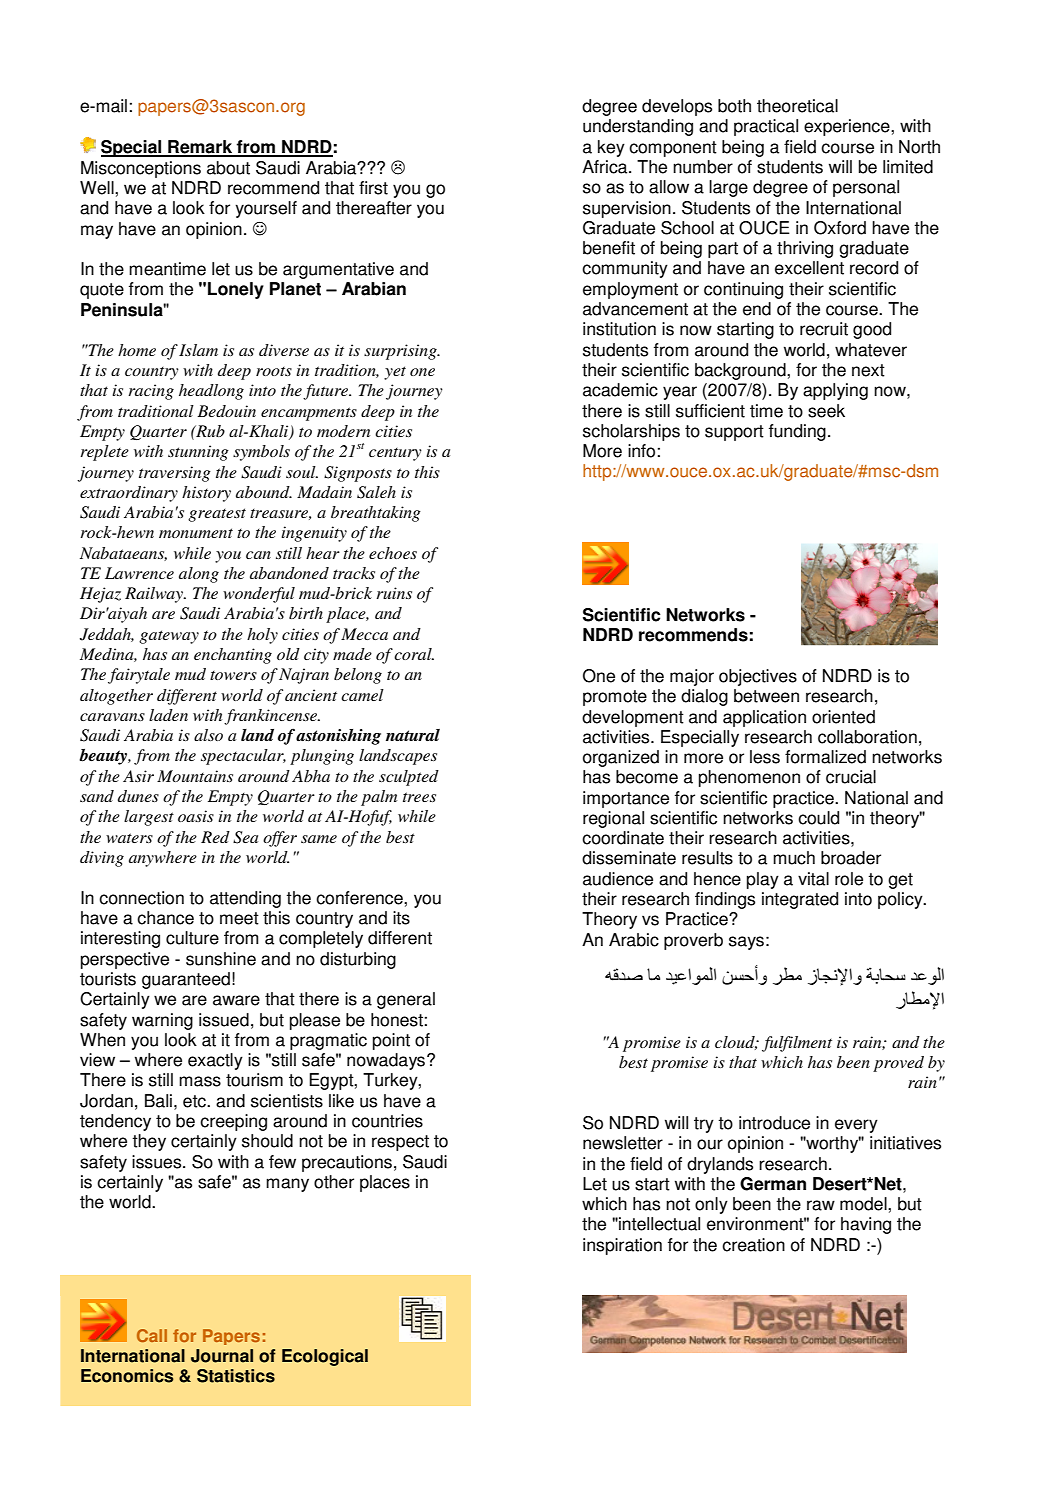 Image resolution: width=1050 pixels, height=1485 pixels. I want to click on every, so click(856, 1126).
